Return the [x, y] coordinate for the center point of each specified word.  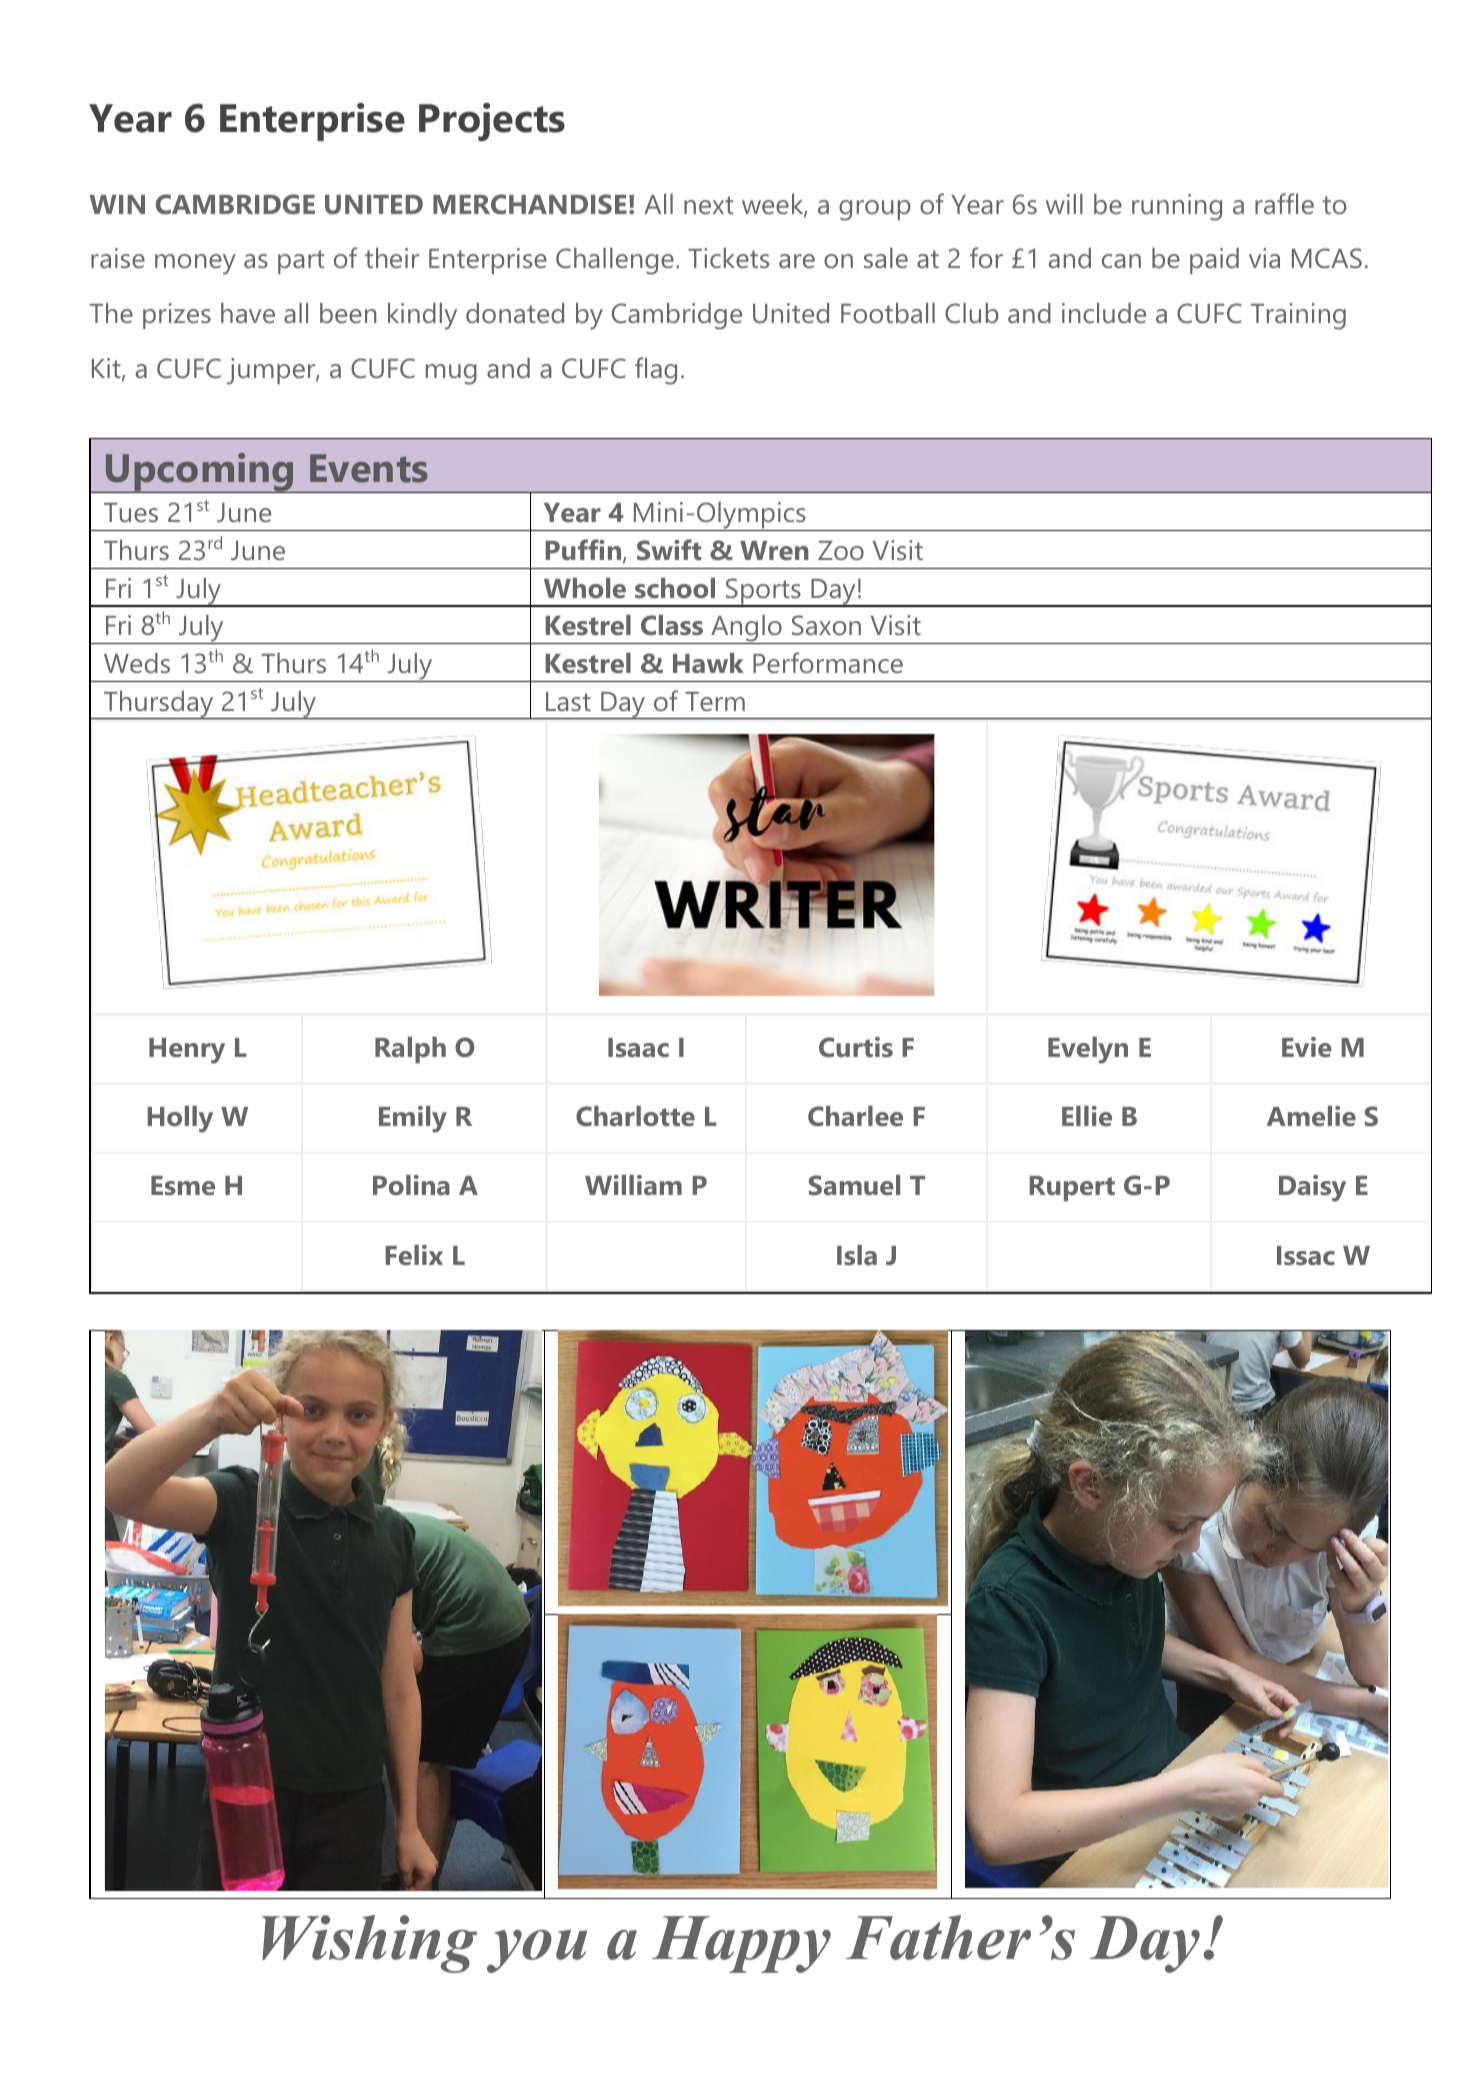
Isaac [638, 1047]
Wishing [369, 1944]
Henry [187, 1051]
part [301, 262]
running [1177, 207]
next [709, 205]
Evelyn [1088, 1050]
